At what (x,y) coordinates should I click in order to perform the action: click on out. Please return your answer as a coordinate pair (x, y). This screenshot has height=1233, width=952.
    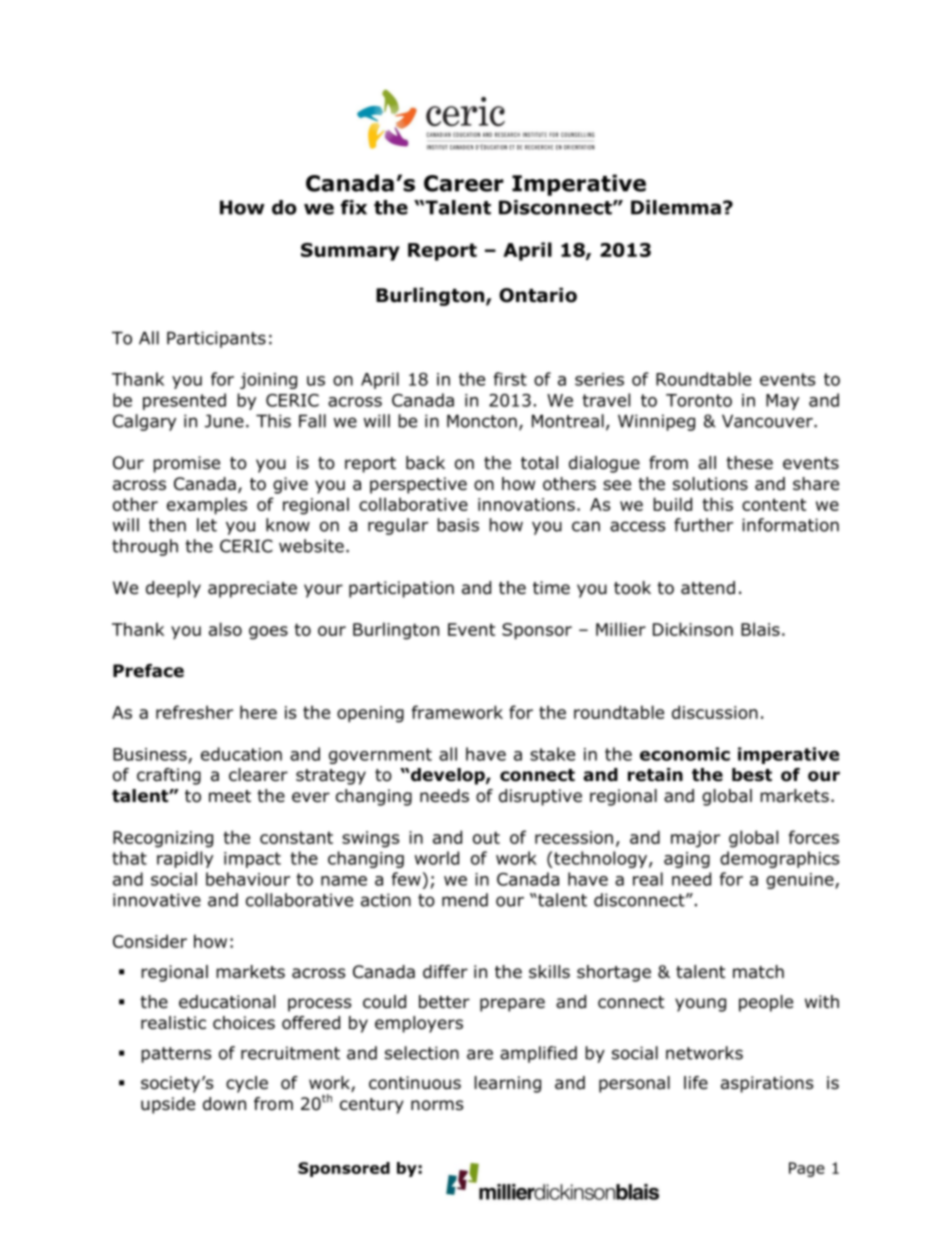
    Looking at the image, I should click on (486, 837).
